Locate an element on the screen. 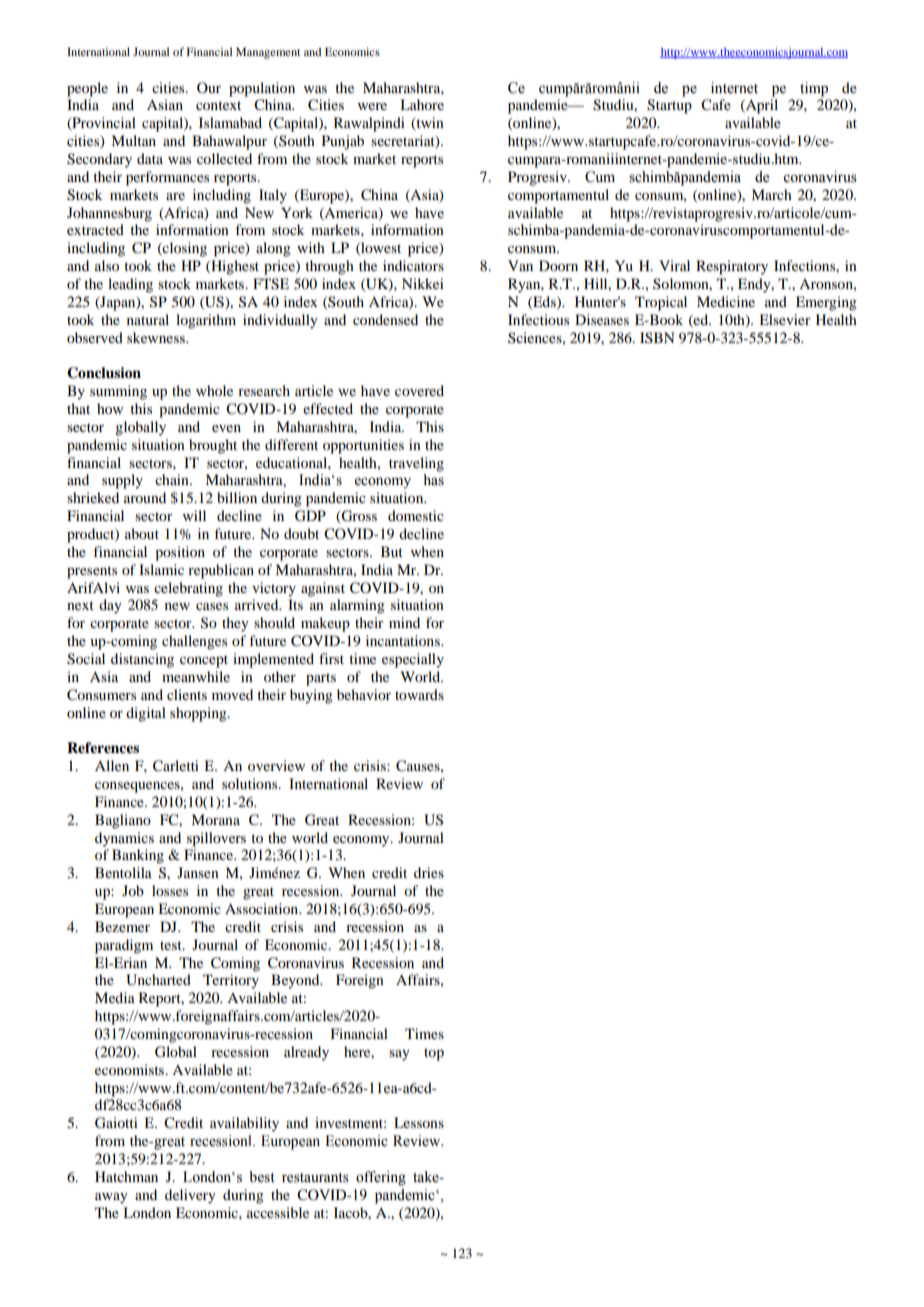 This screenshot has width=924, height=1307. context is located at coordinates (218, 105).
